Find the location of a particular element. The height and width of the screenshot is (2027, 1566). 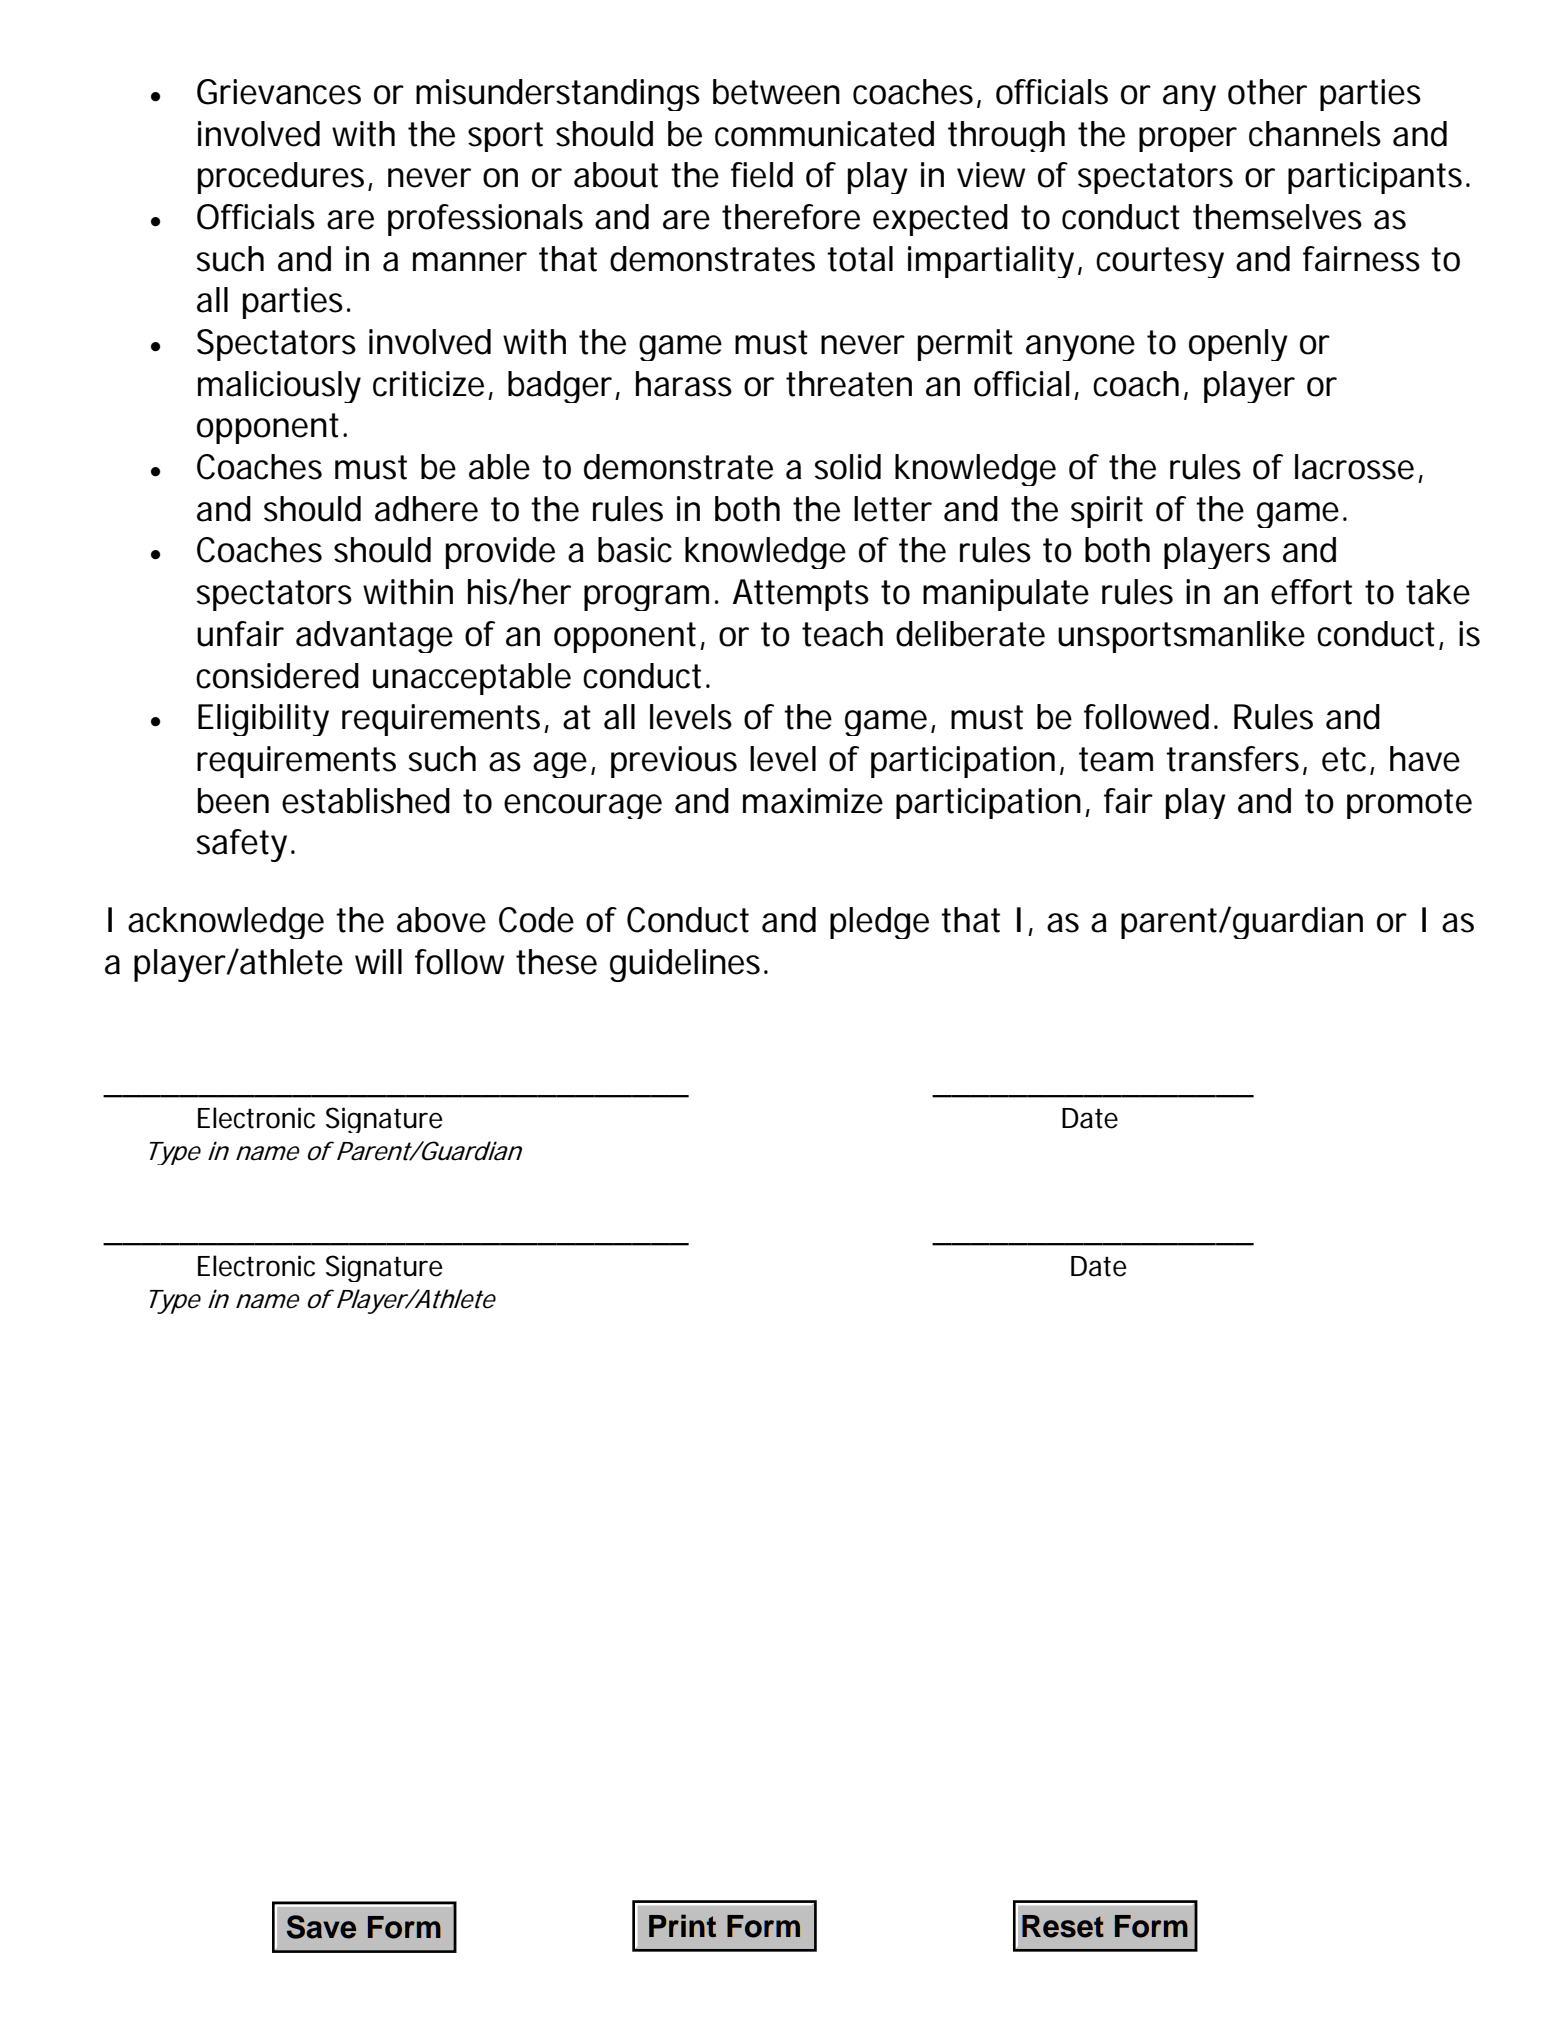

teach is located at coordinates (842, 634).
